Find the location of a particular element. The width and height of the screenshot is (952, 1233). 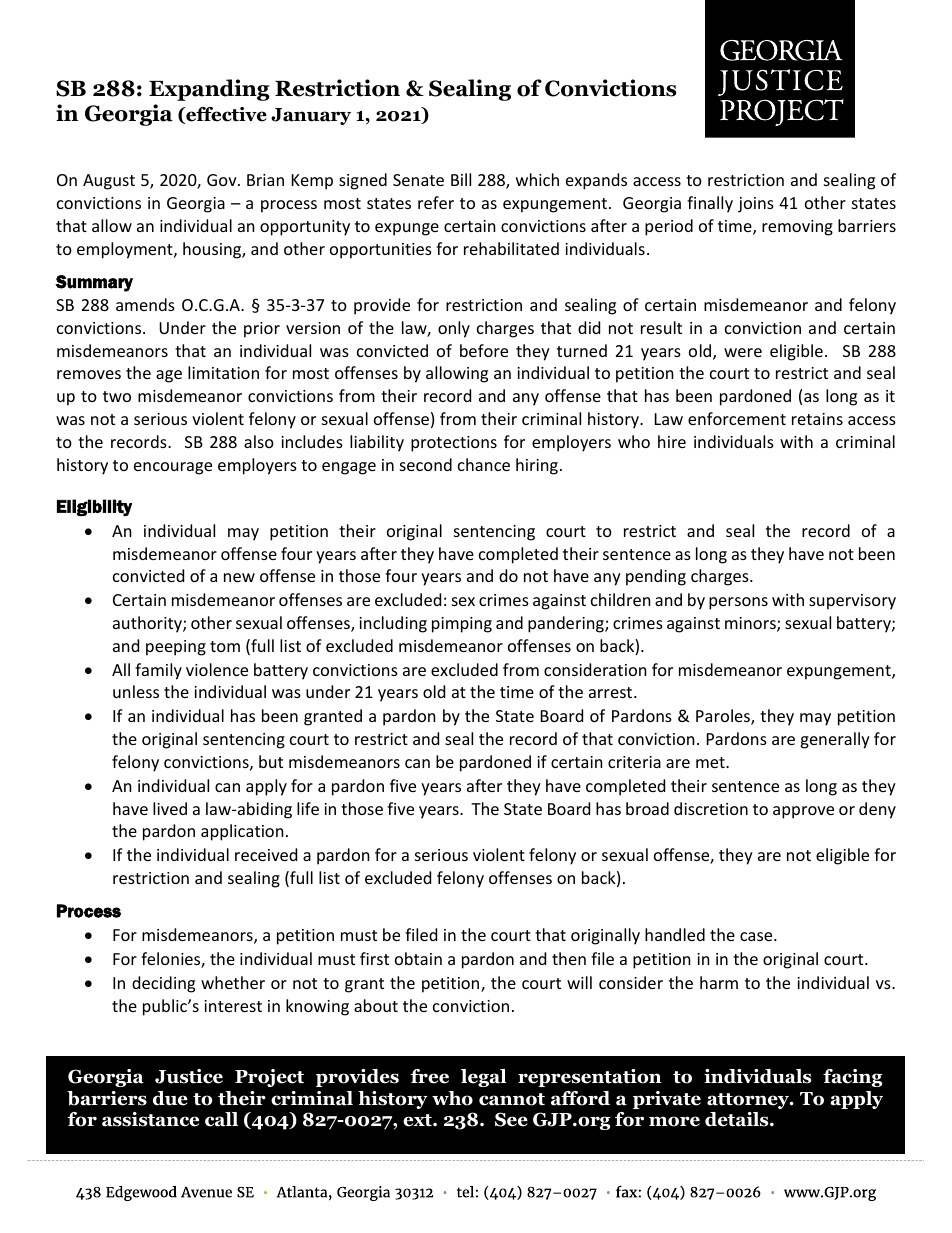

due is located at coordinates (170, 1098).
